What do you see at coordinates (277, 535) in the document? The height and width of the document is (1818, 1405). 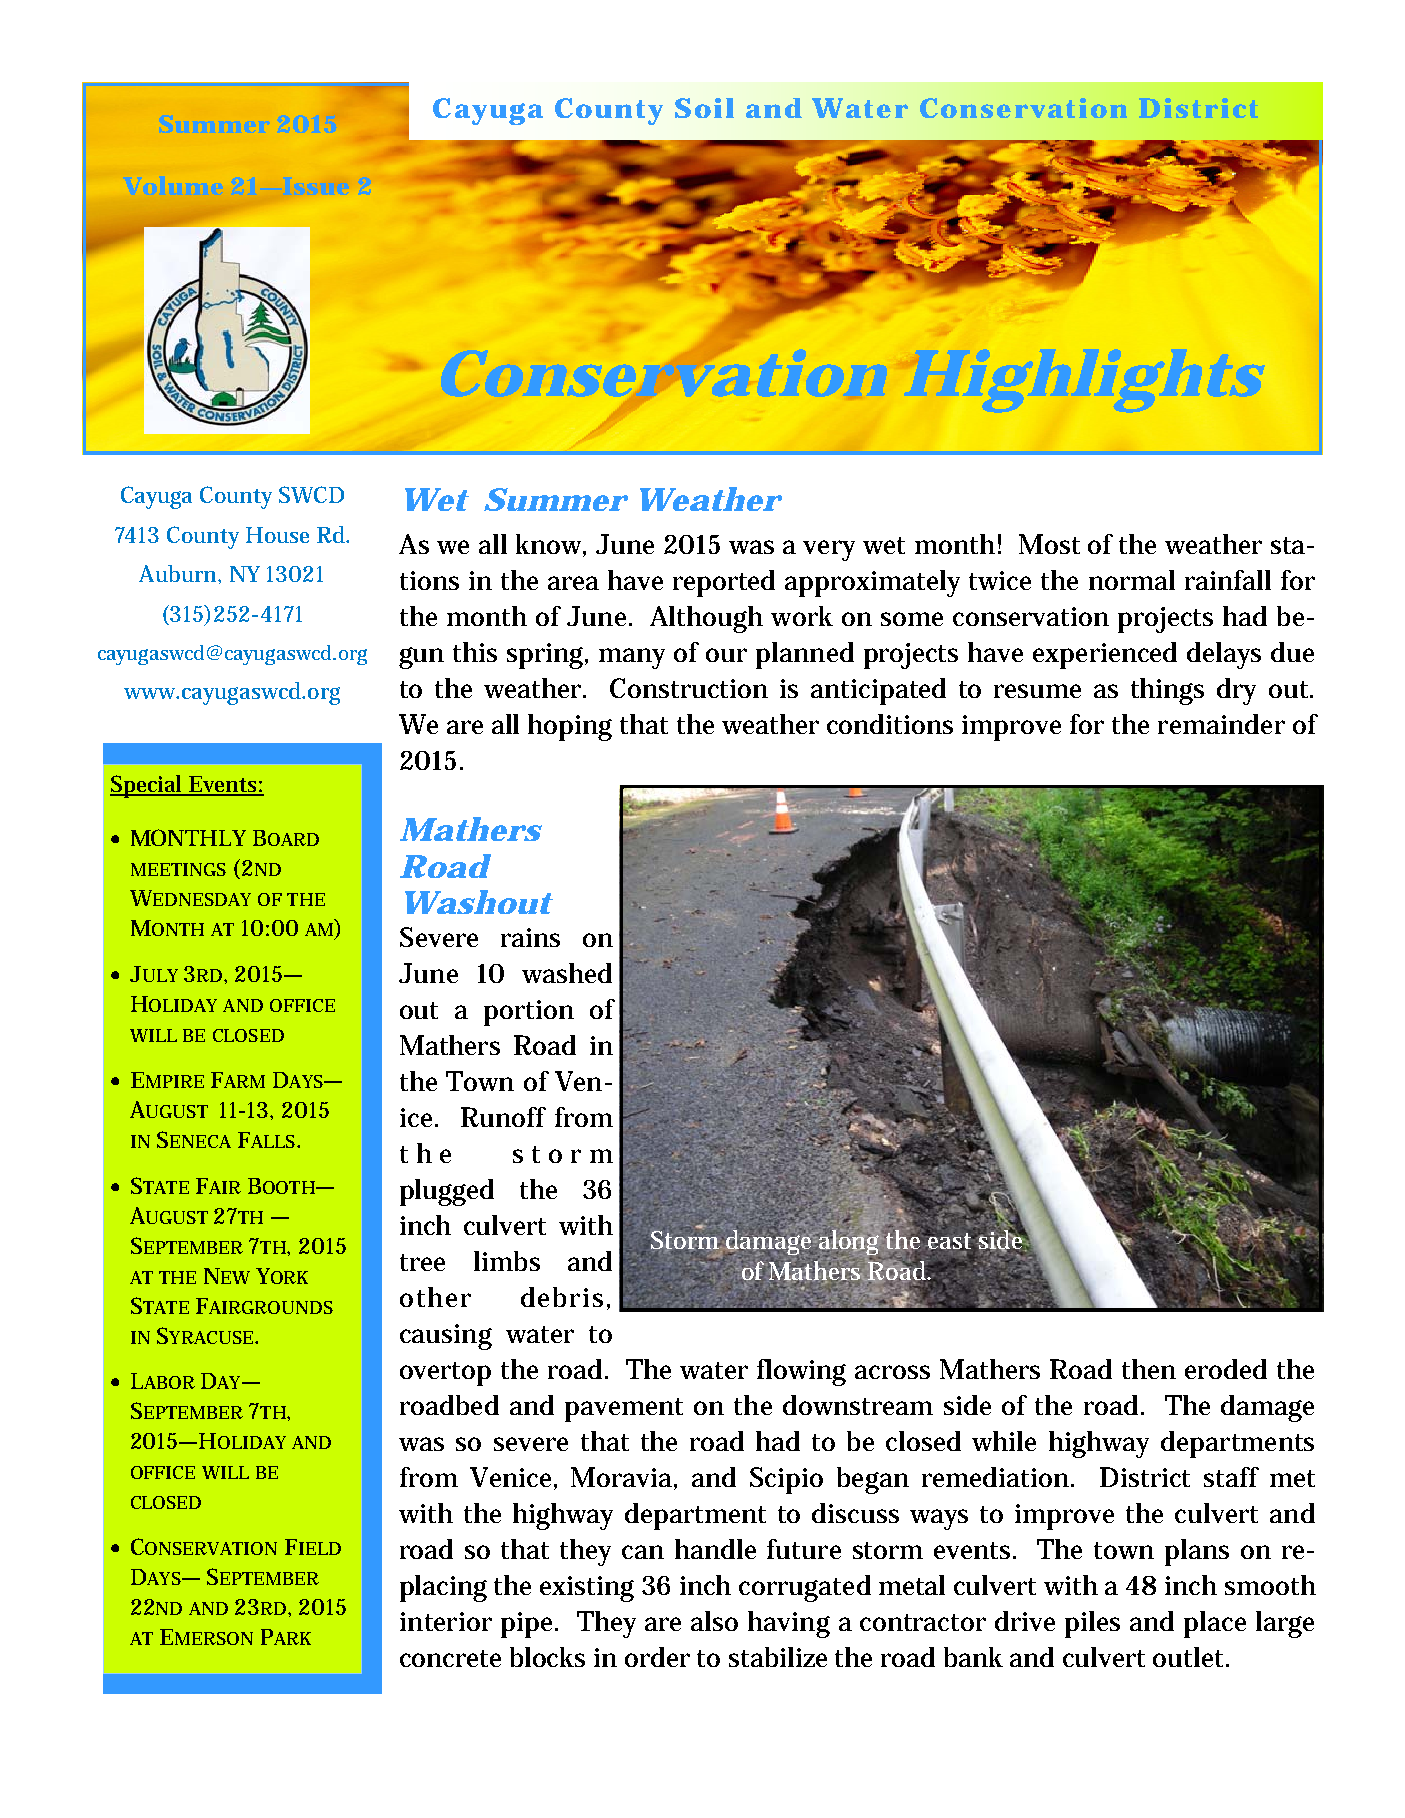 I see `House` at bounding box center [277, 535].
